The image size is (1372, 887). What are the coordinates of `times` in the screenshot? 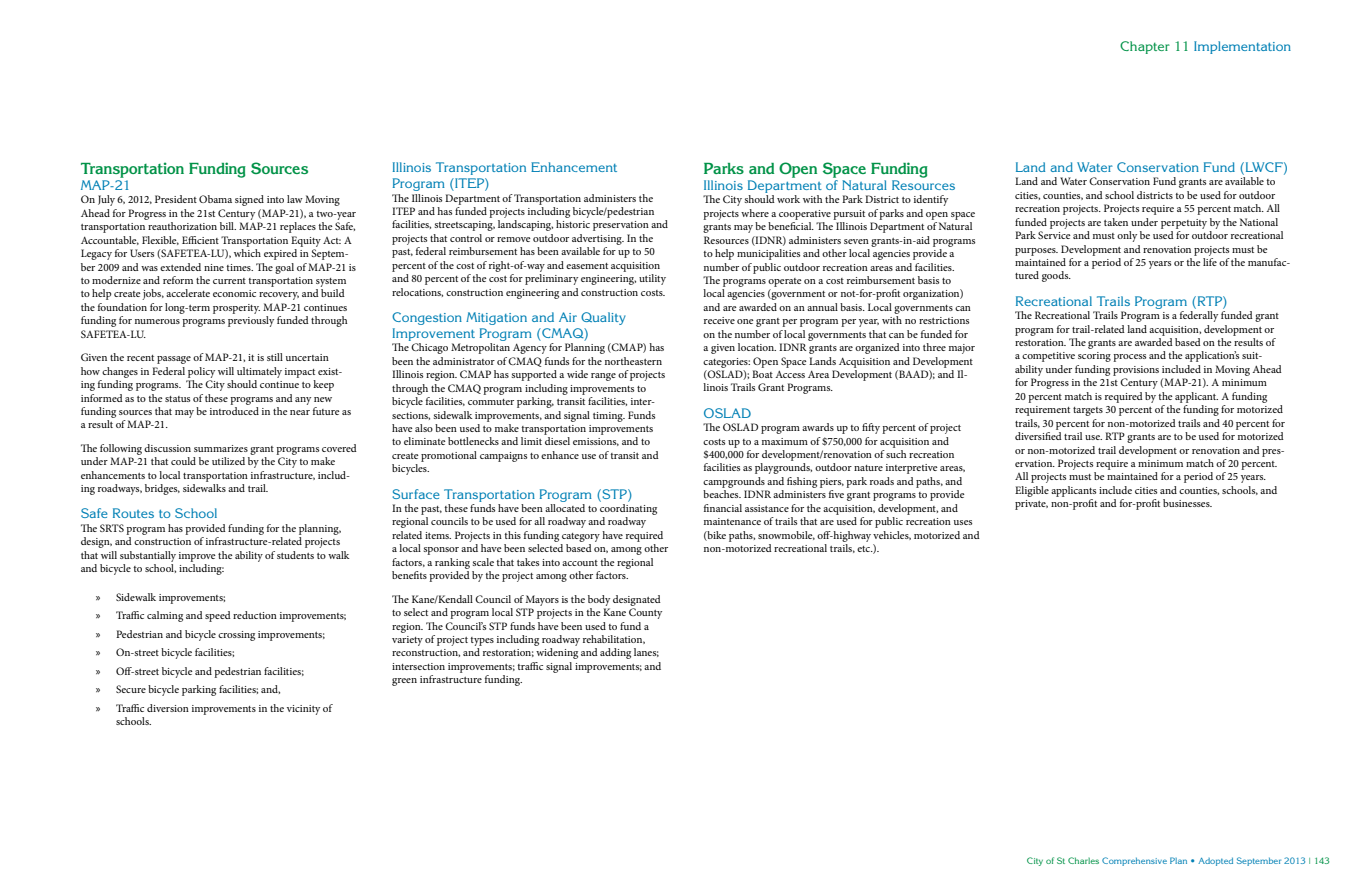 It's located at (239, 267).
